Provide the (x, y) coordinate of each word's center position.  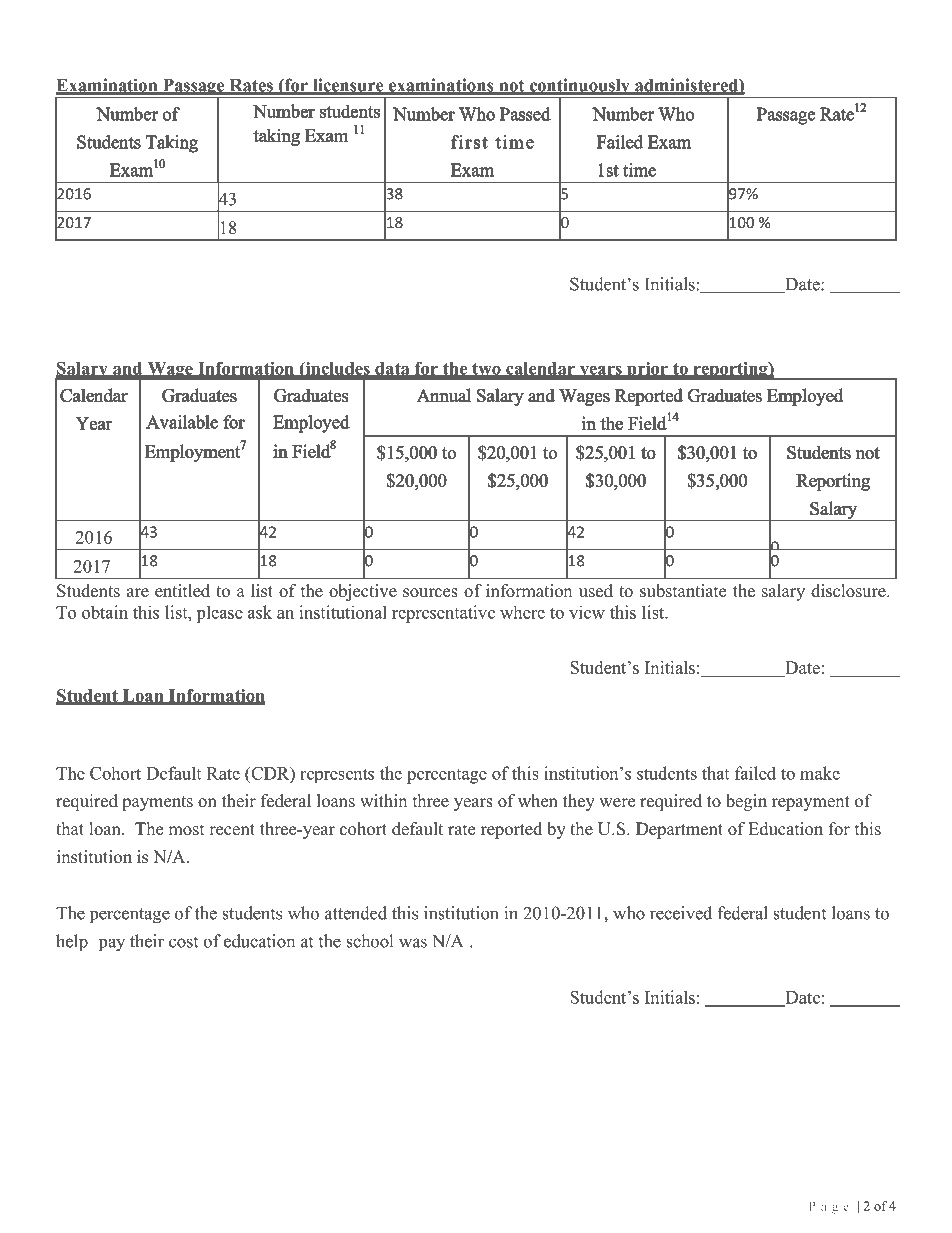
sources (430, 593)
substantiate (683, 591)
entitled (182, 591)
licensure (348, 86)
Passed (525, 114)
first (469, 142)
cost (183, 942)
